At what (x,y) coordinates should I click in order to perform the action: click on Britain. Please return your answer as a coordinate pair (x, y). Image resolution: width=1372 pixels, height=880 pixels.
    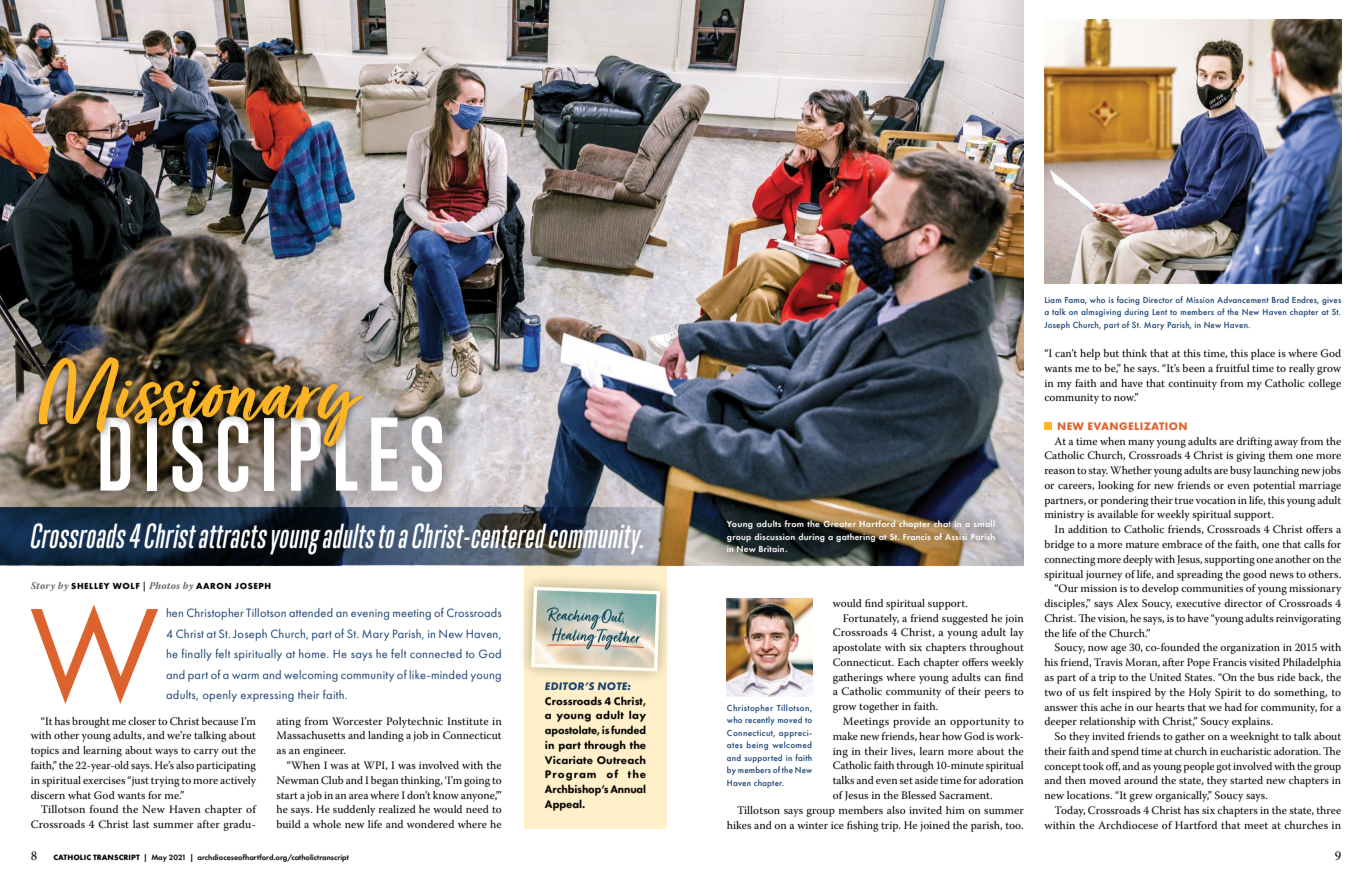
    Looking at the image, I should click on (773, 549).
